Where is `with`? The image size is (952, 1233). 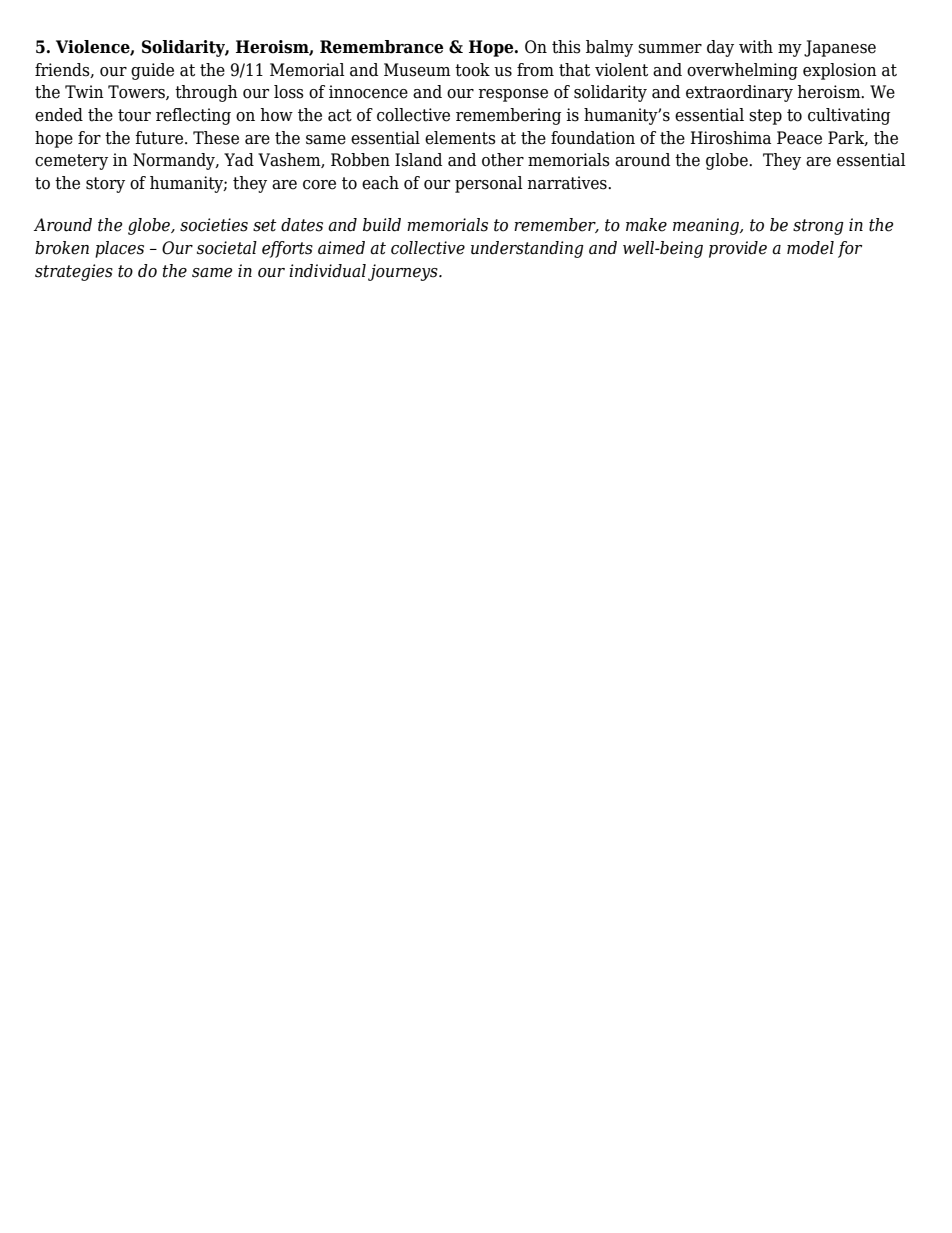
with is located at coordinates (756, 47).
